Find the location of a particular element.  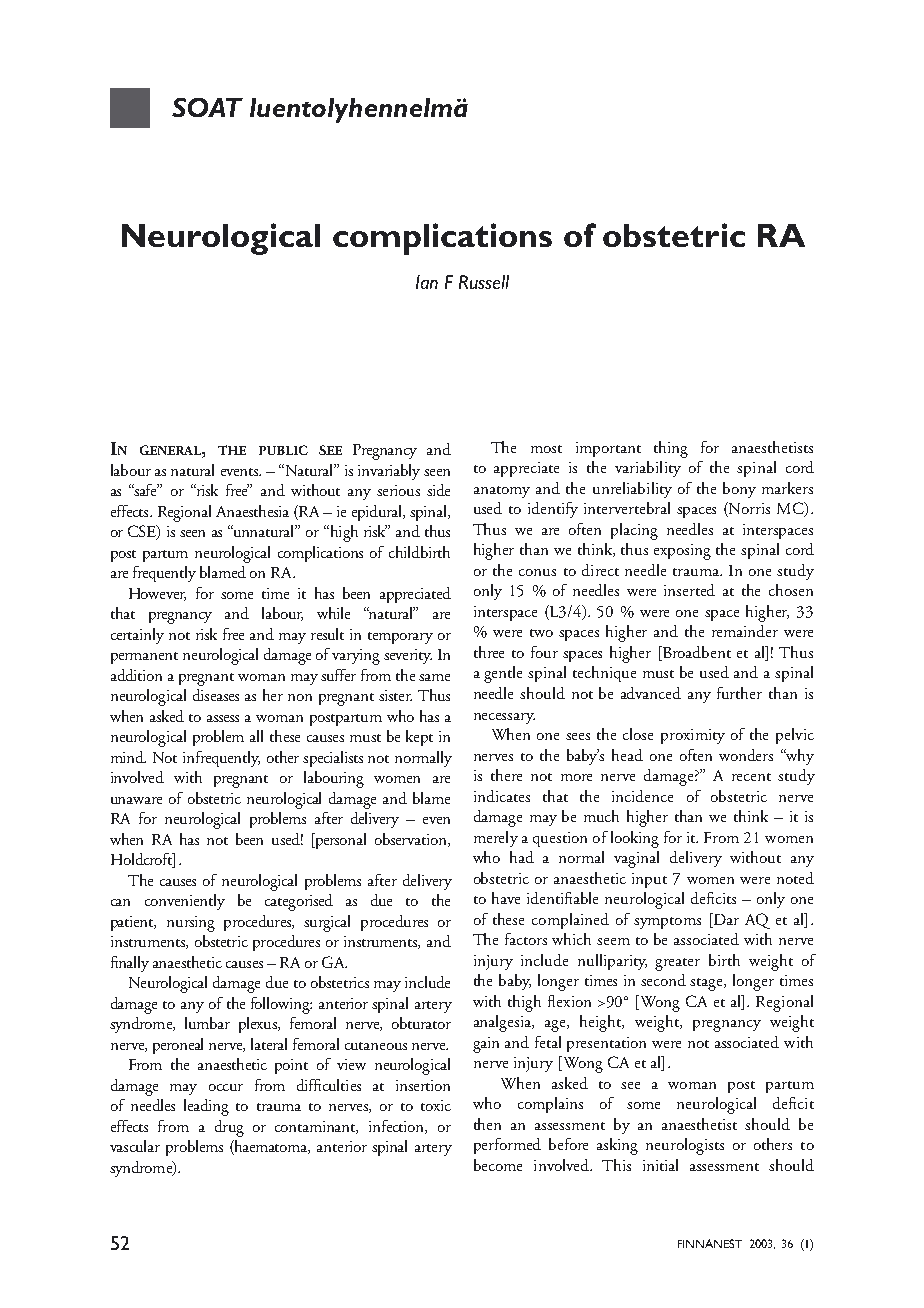

drug is located at coordinates (229, 1128).
